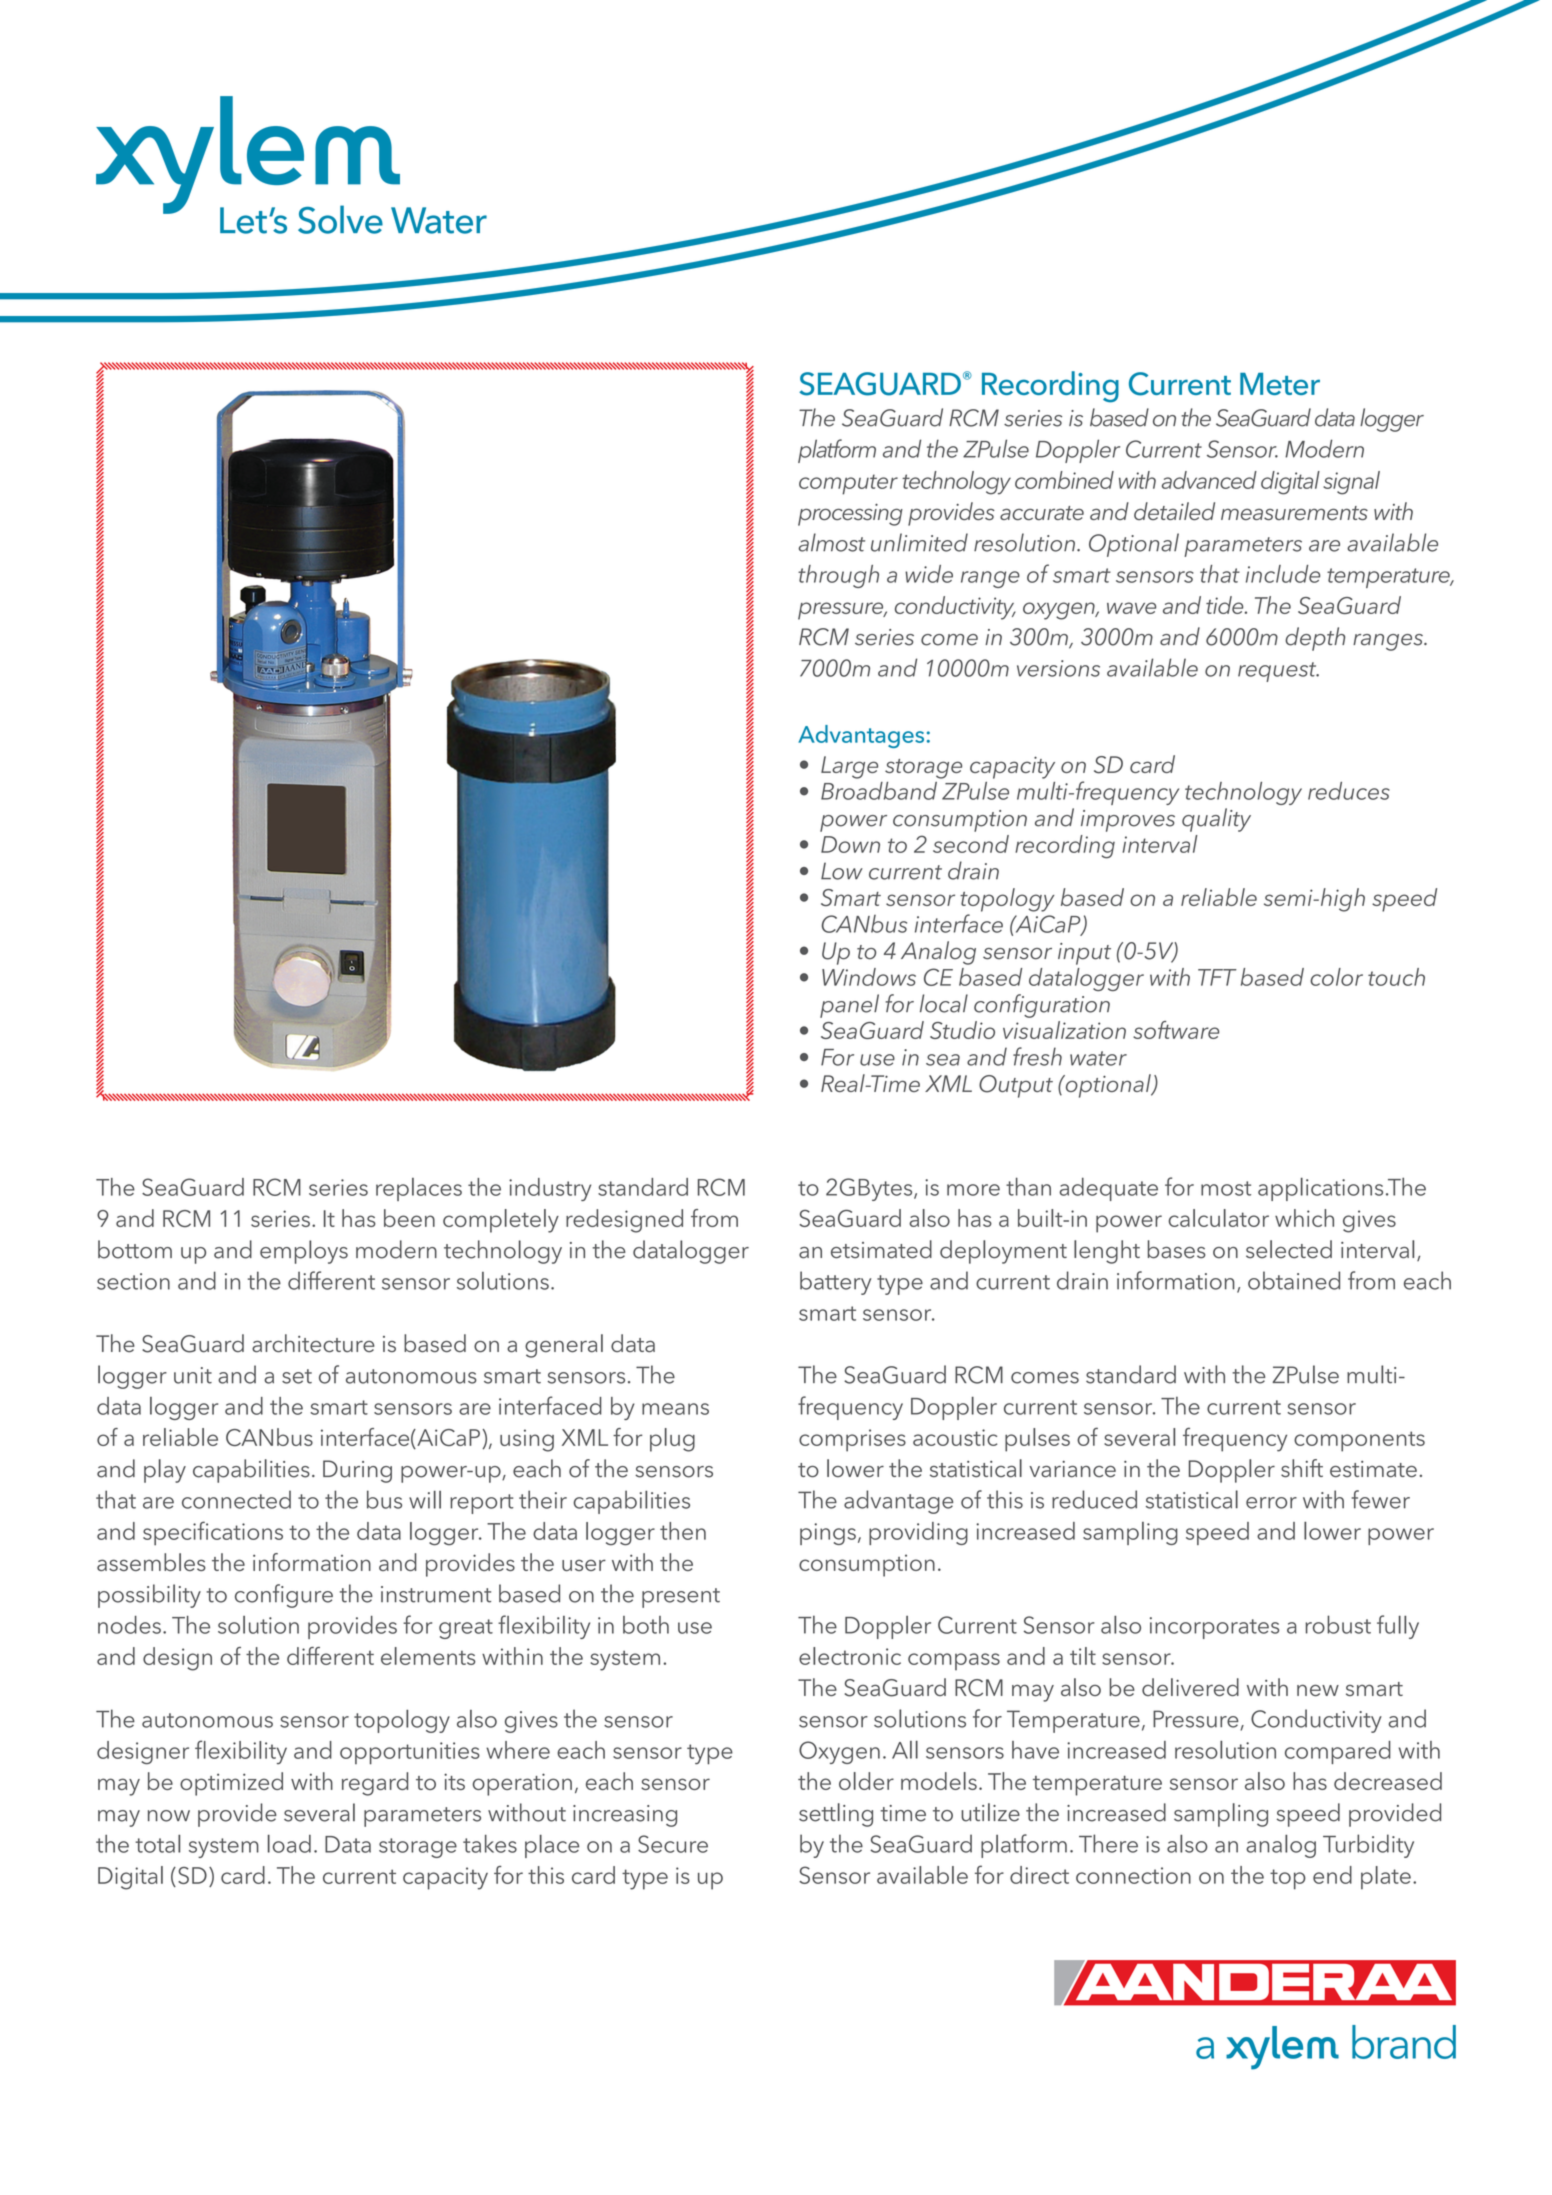 The height and width of the page is (2195, 1552). What do you see at coordinates (1294, 513) in the page?
I see `measurements` at bounding box center [1294, 513].
